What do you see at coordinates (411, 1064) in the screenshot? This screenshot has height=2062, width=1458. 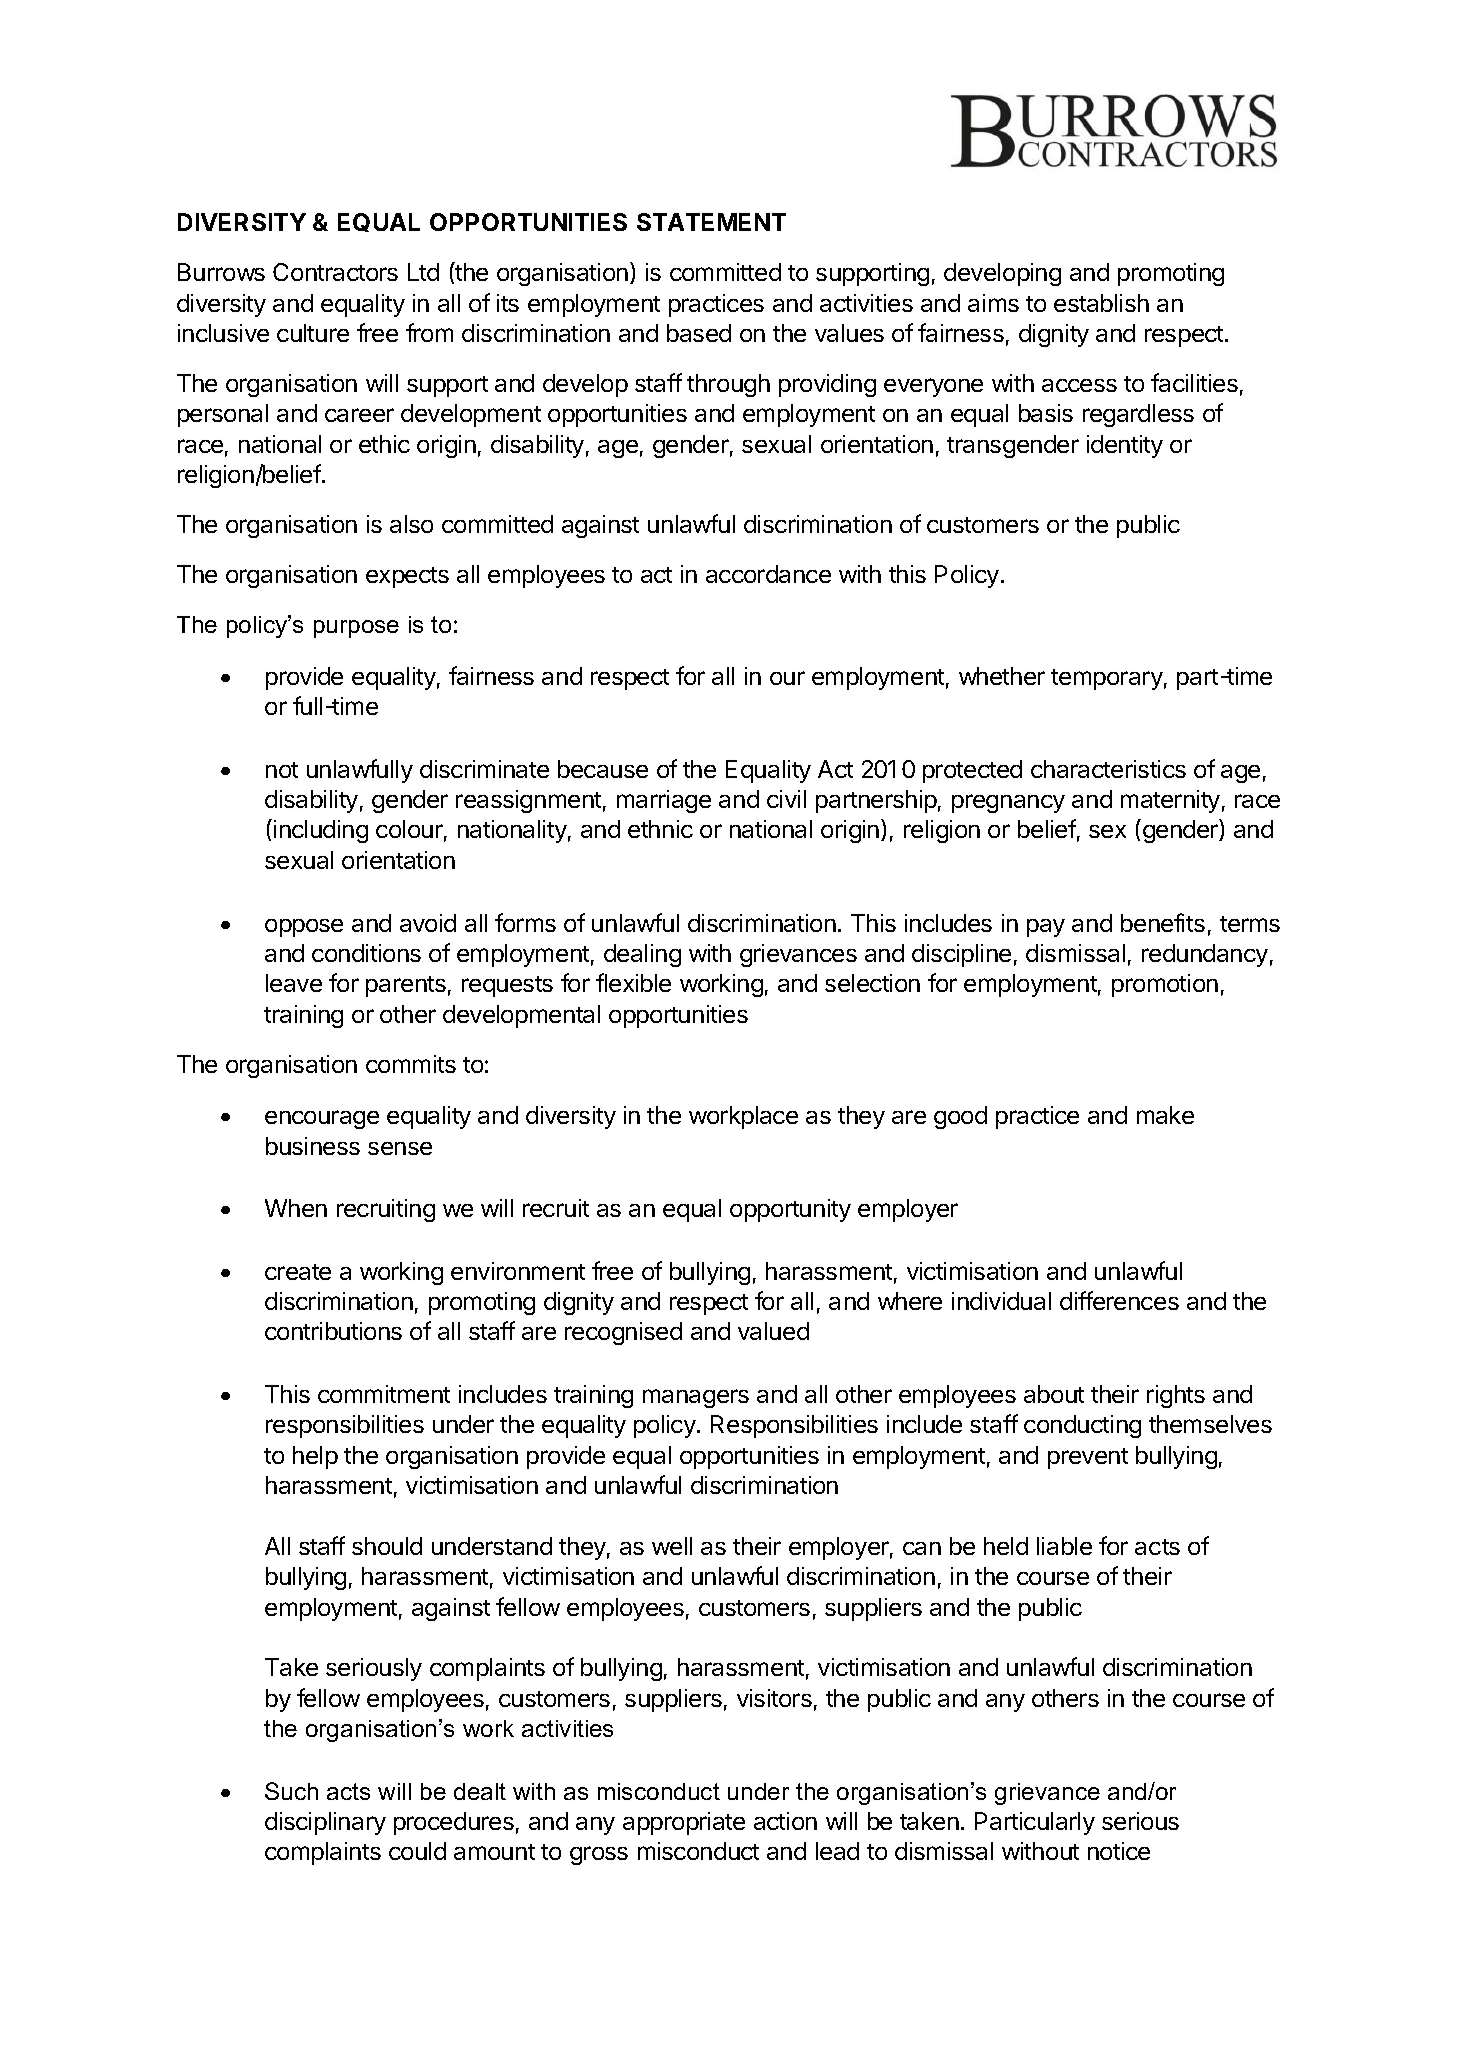 I see `commits` at bounding box center [411, 1064].
